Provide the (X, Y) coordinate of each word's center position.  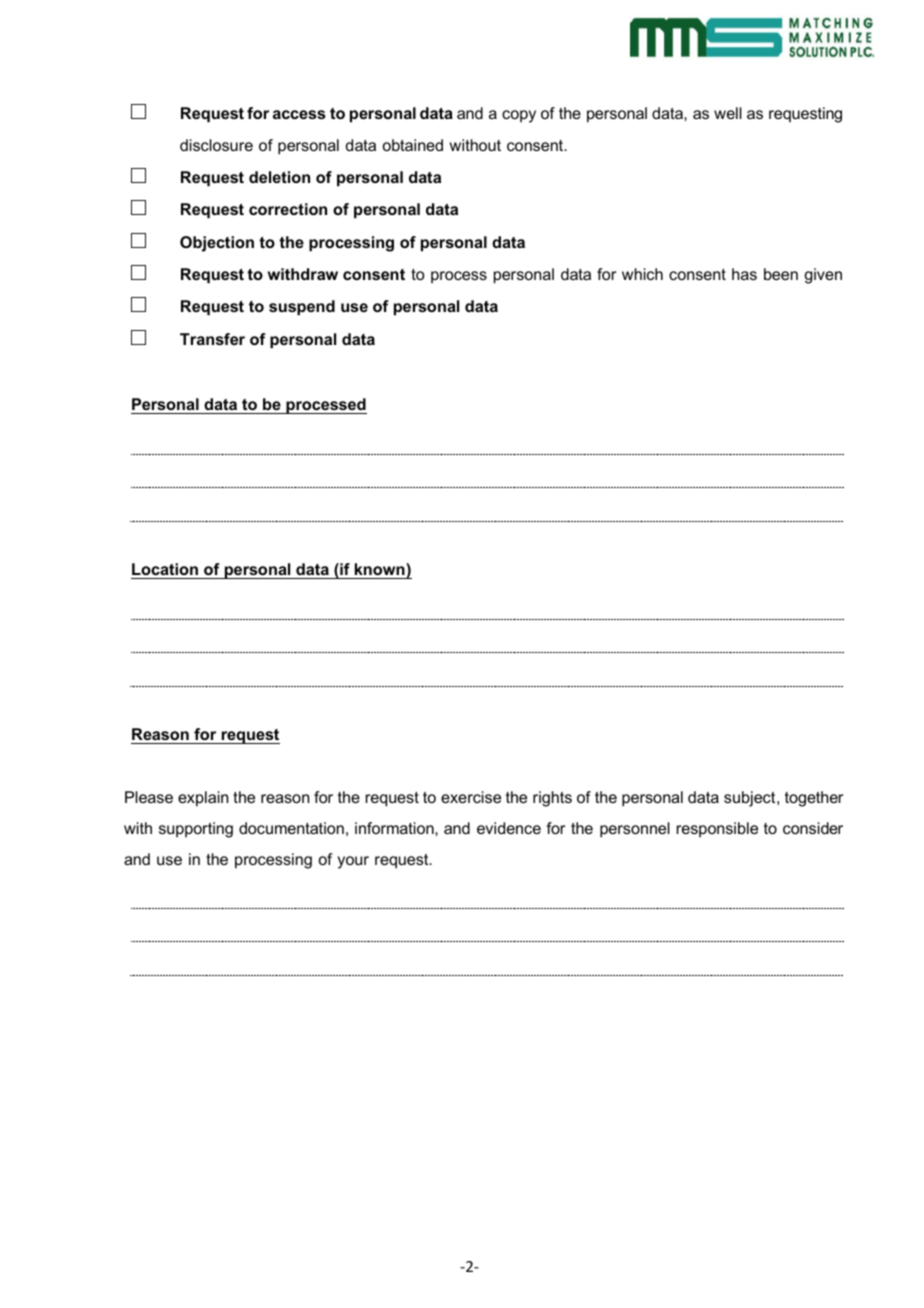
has (744, 274)
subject (751, 799)
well (728, 113)
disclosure (216, 145)
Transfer (212, 339)
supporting (196, 830)
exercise (471, 797)
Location (165, 569)
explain (203, 799)
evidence (509, 828)
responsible (717, 830)
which (642, 274)
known (381, 569)
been (781, 274)
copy (519, 116)
